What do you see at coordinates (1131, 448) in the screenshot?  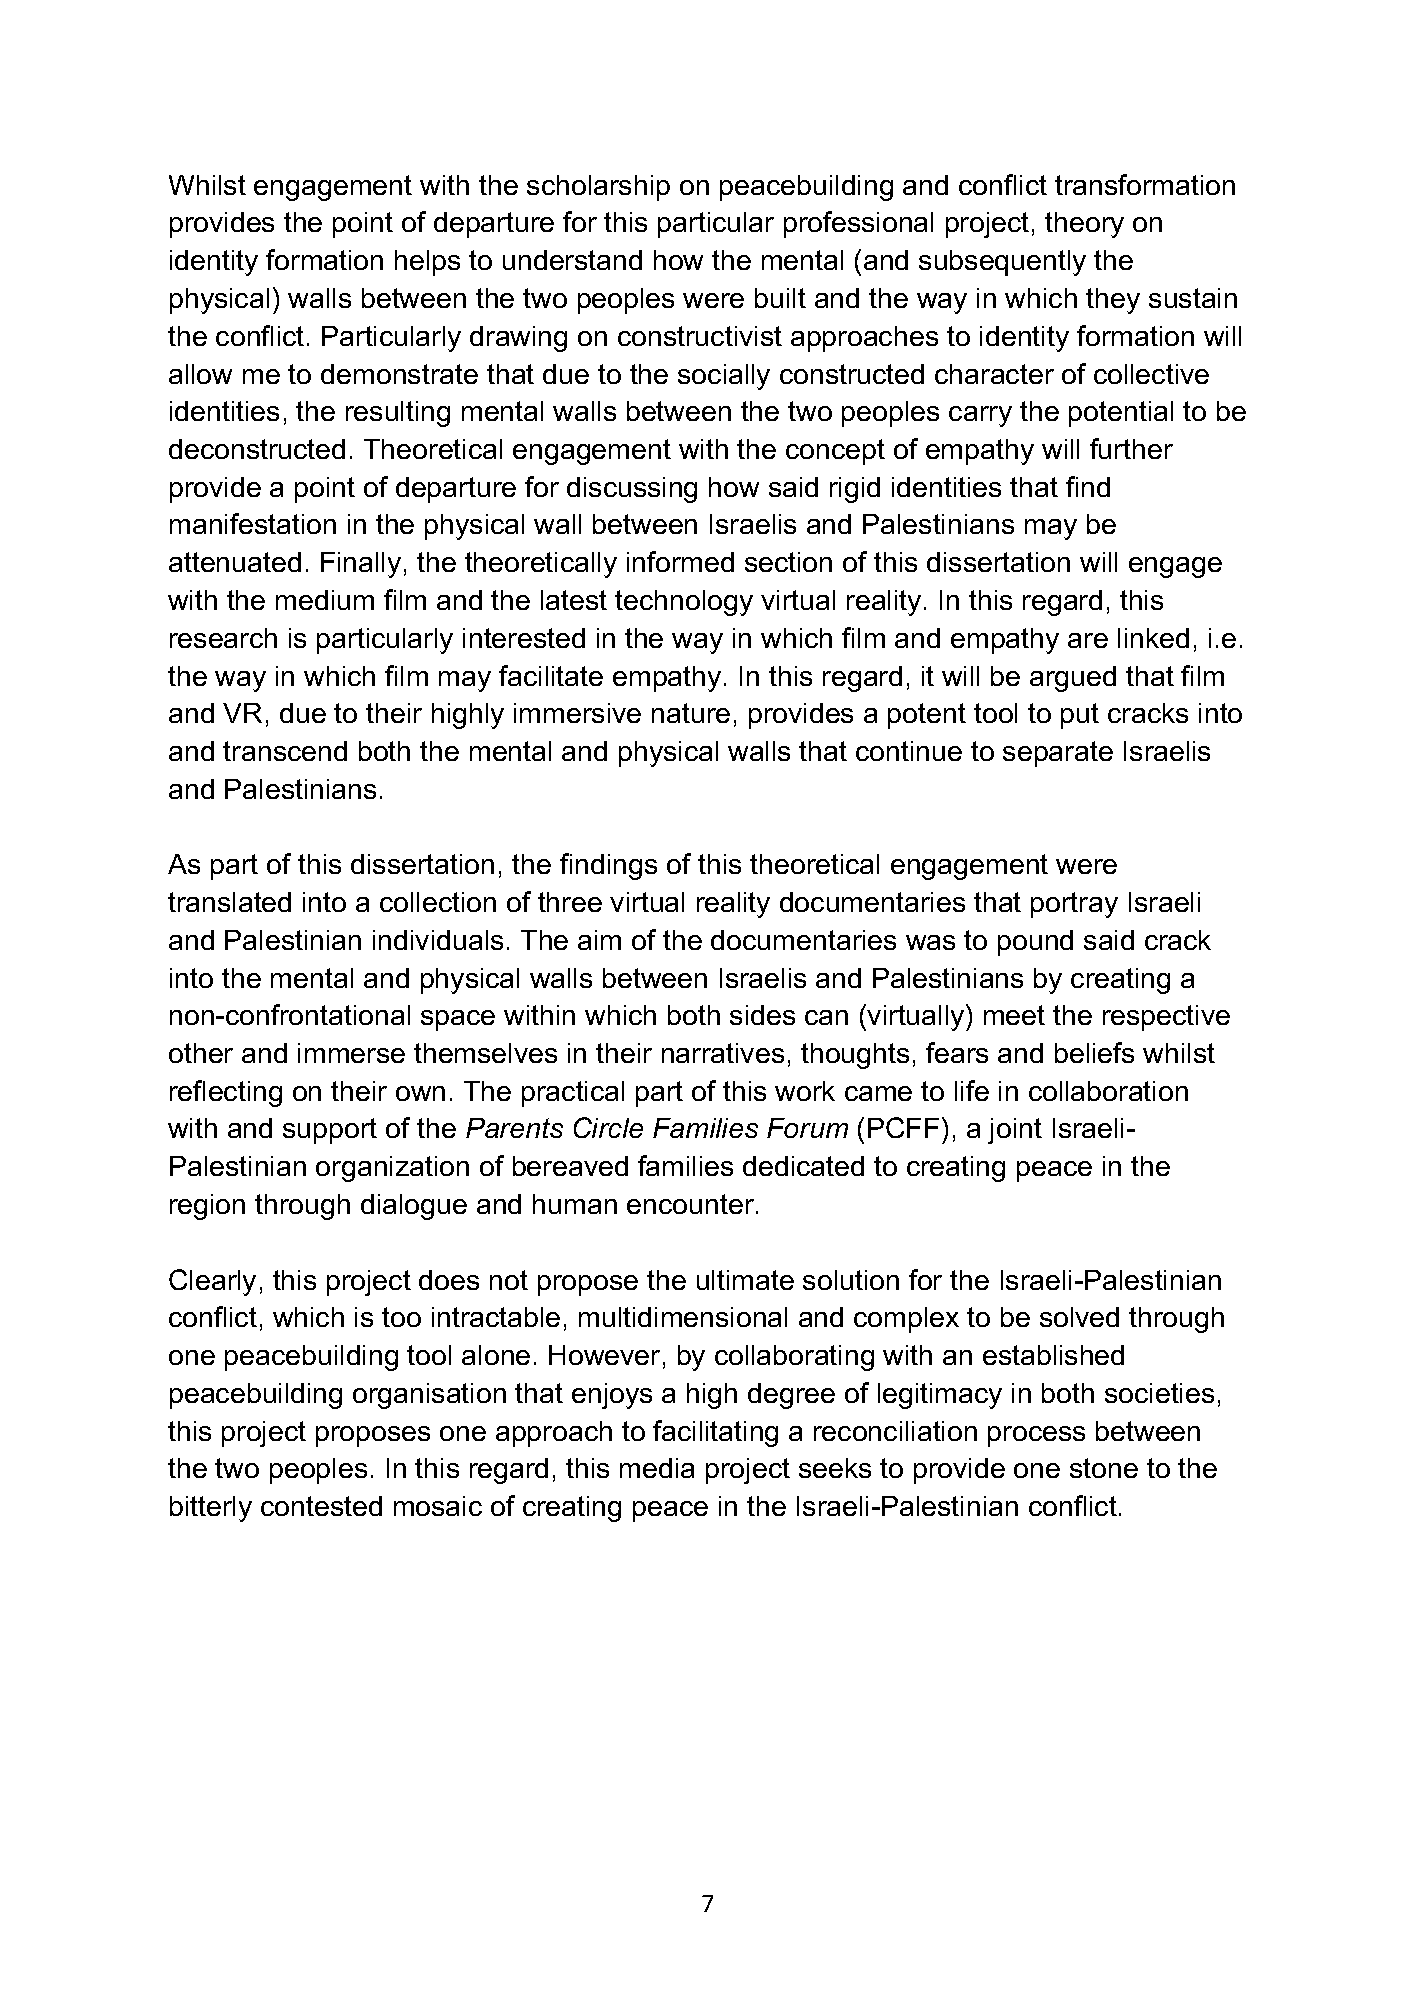 I see `further` at bounding box center [1131, 448].
